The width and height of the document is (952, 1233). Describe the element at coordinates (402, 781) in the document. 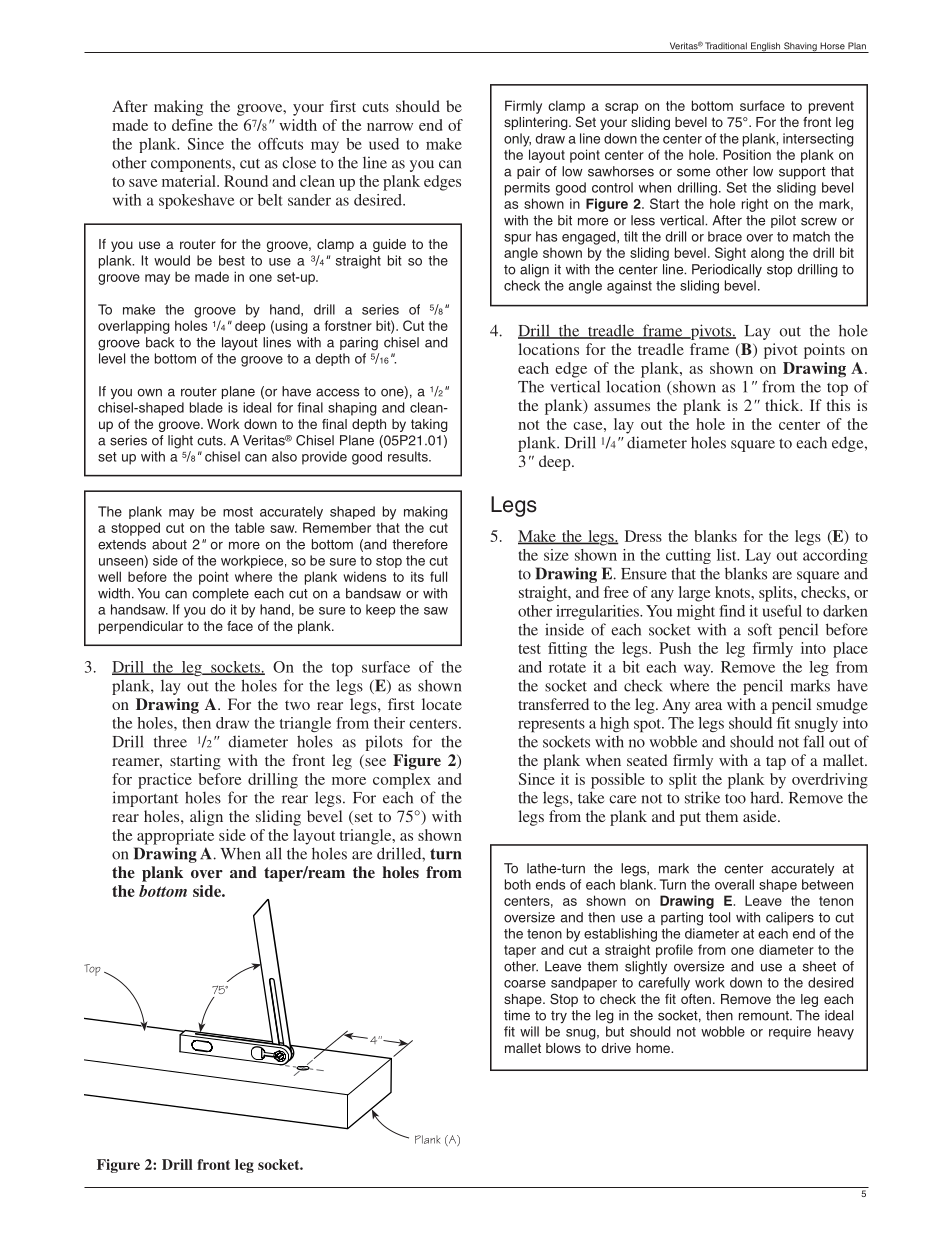

I see `complex` at that location.
